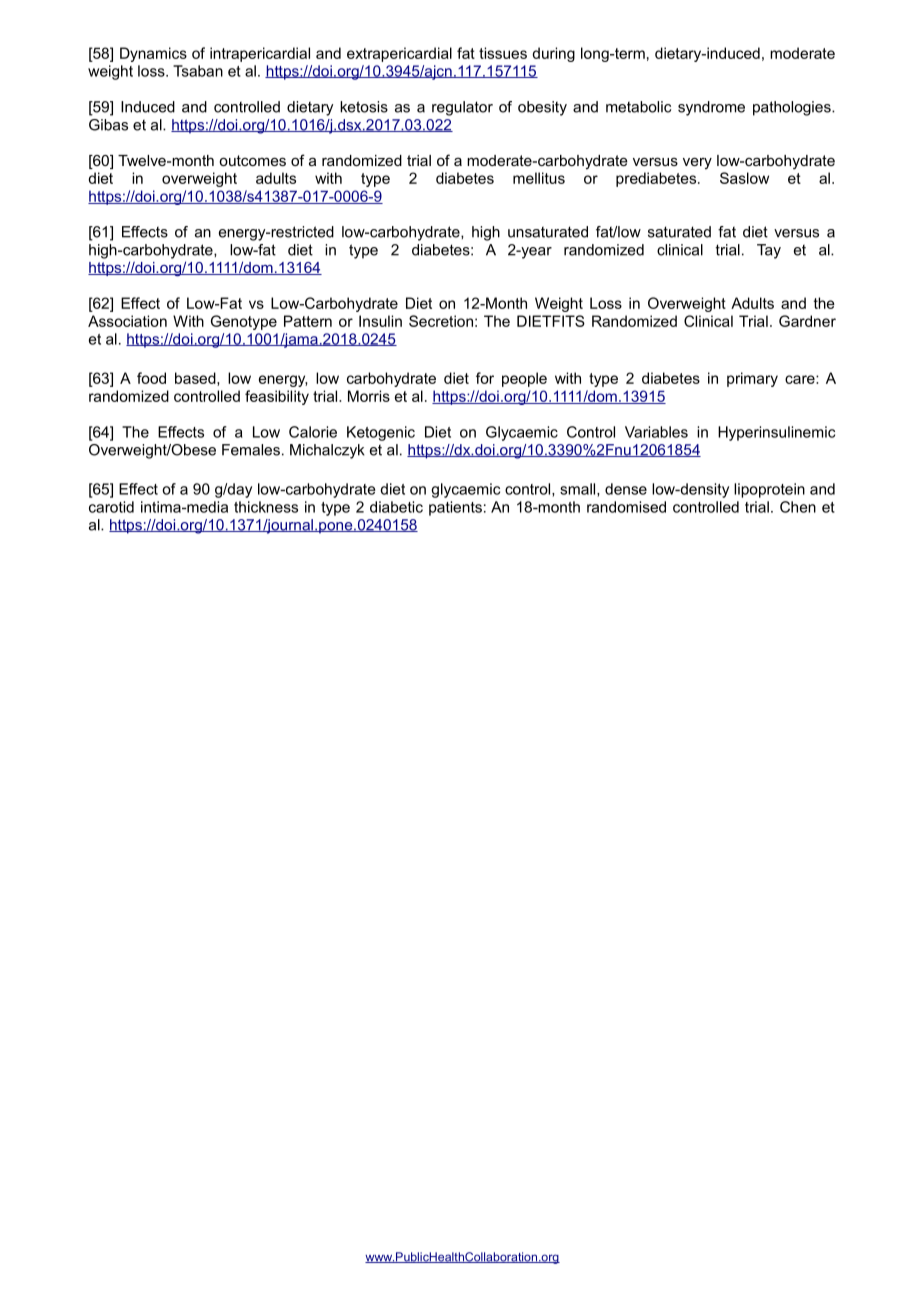 This screenshot has width=924, height=1308. I want to click on mellitus, so click(539, 178).
